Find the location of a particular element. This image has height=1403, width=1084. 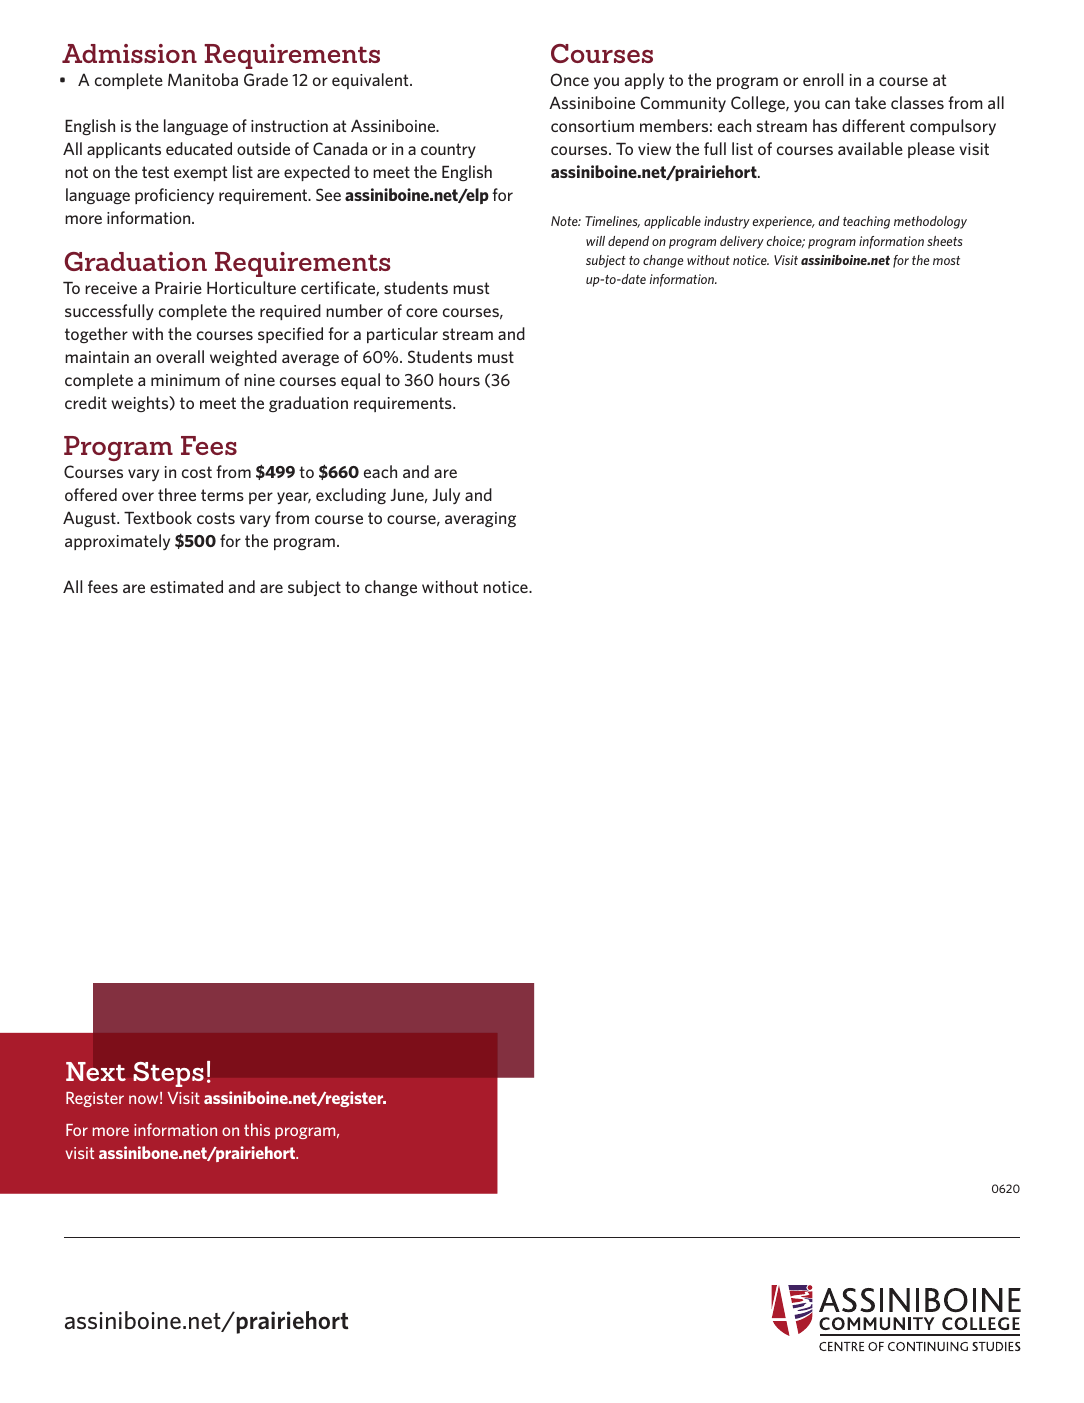

Manitoba is located at coordinates (203, 79).
